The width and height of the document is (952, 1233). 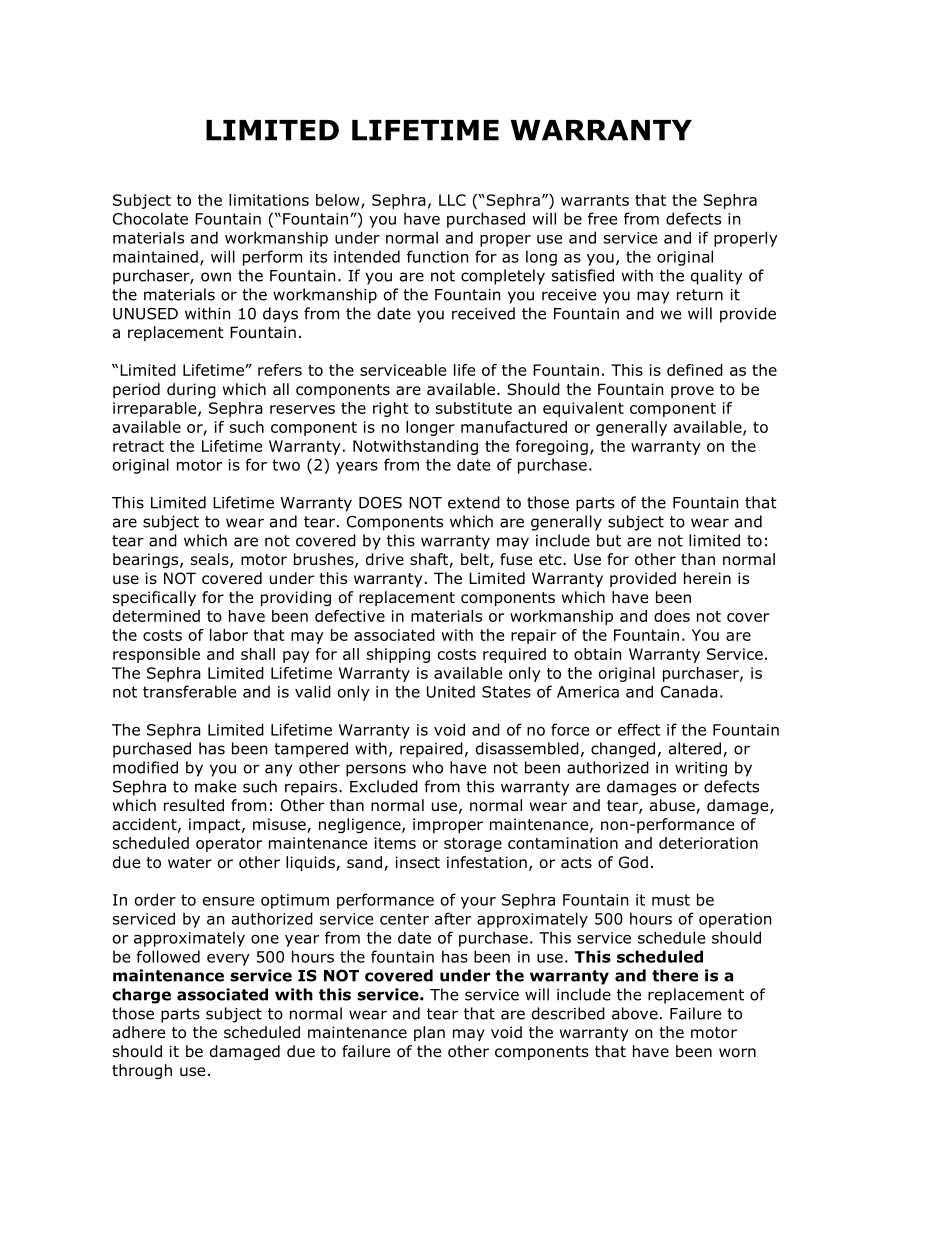 I want to click on obtain, so click(x=597, y=654).
